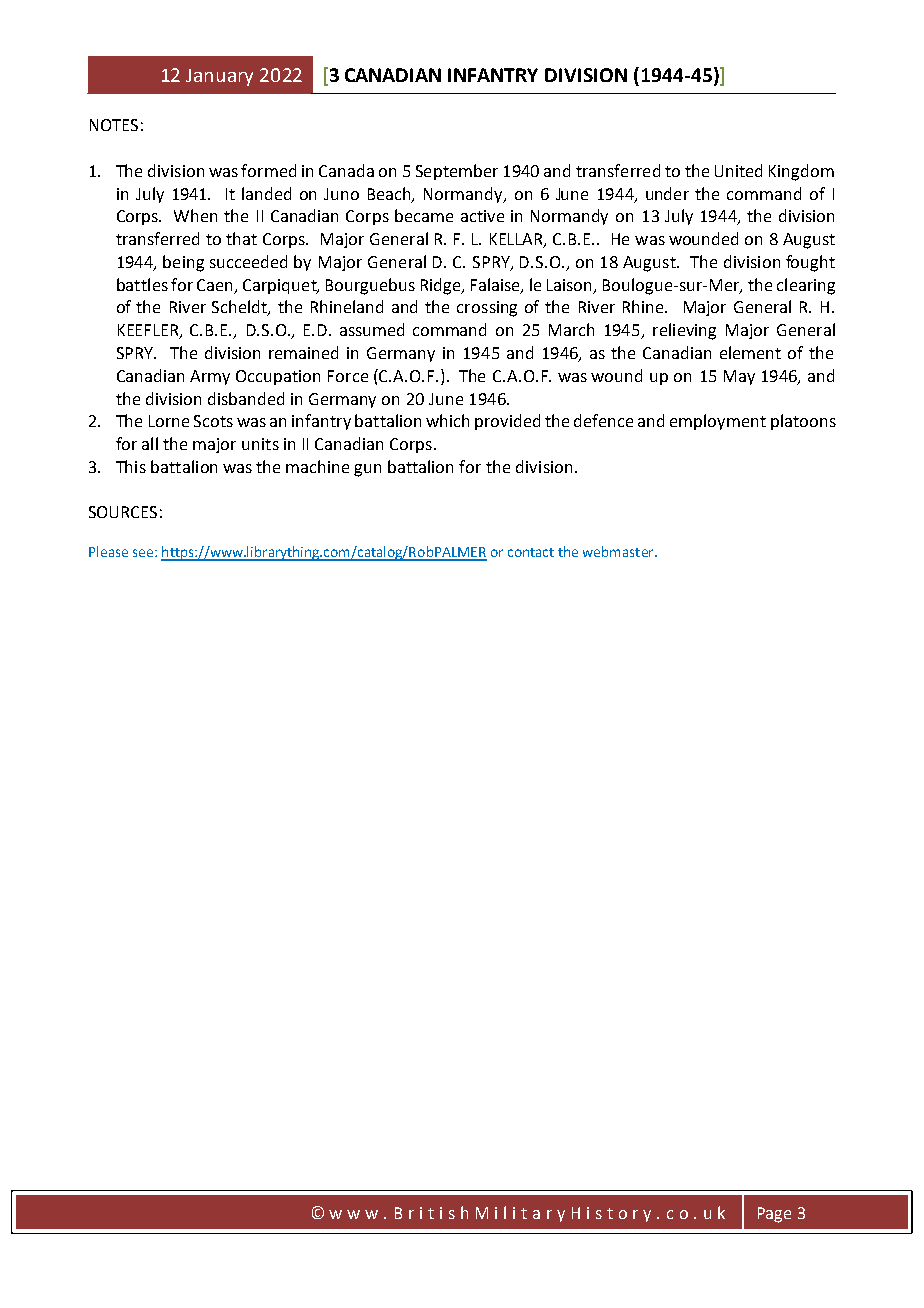  I want to click on United, so click(738, 170).
